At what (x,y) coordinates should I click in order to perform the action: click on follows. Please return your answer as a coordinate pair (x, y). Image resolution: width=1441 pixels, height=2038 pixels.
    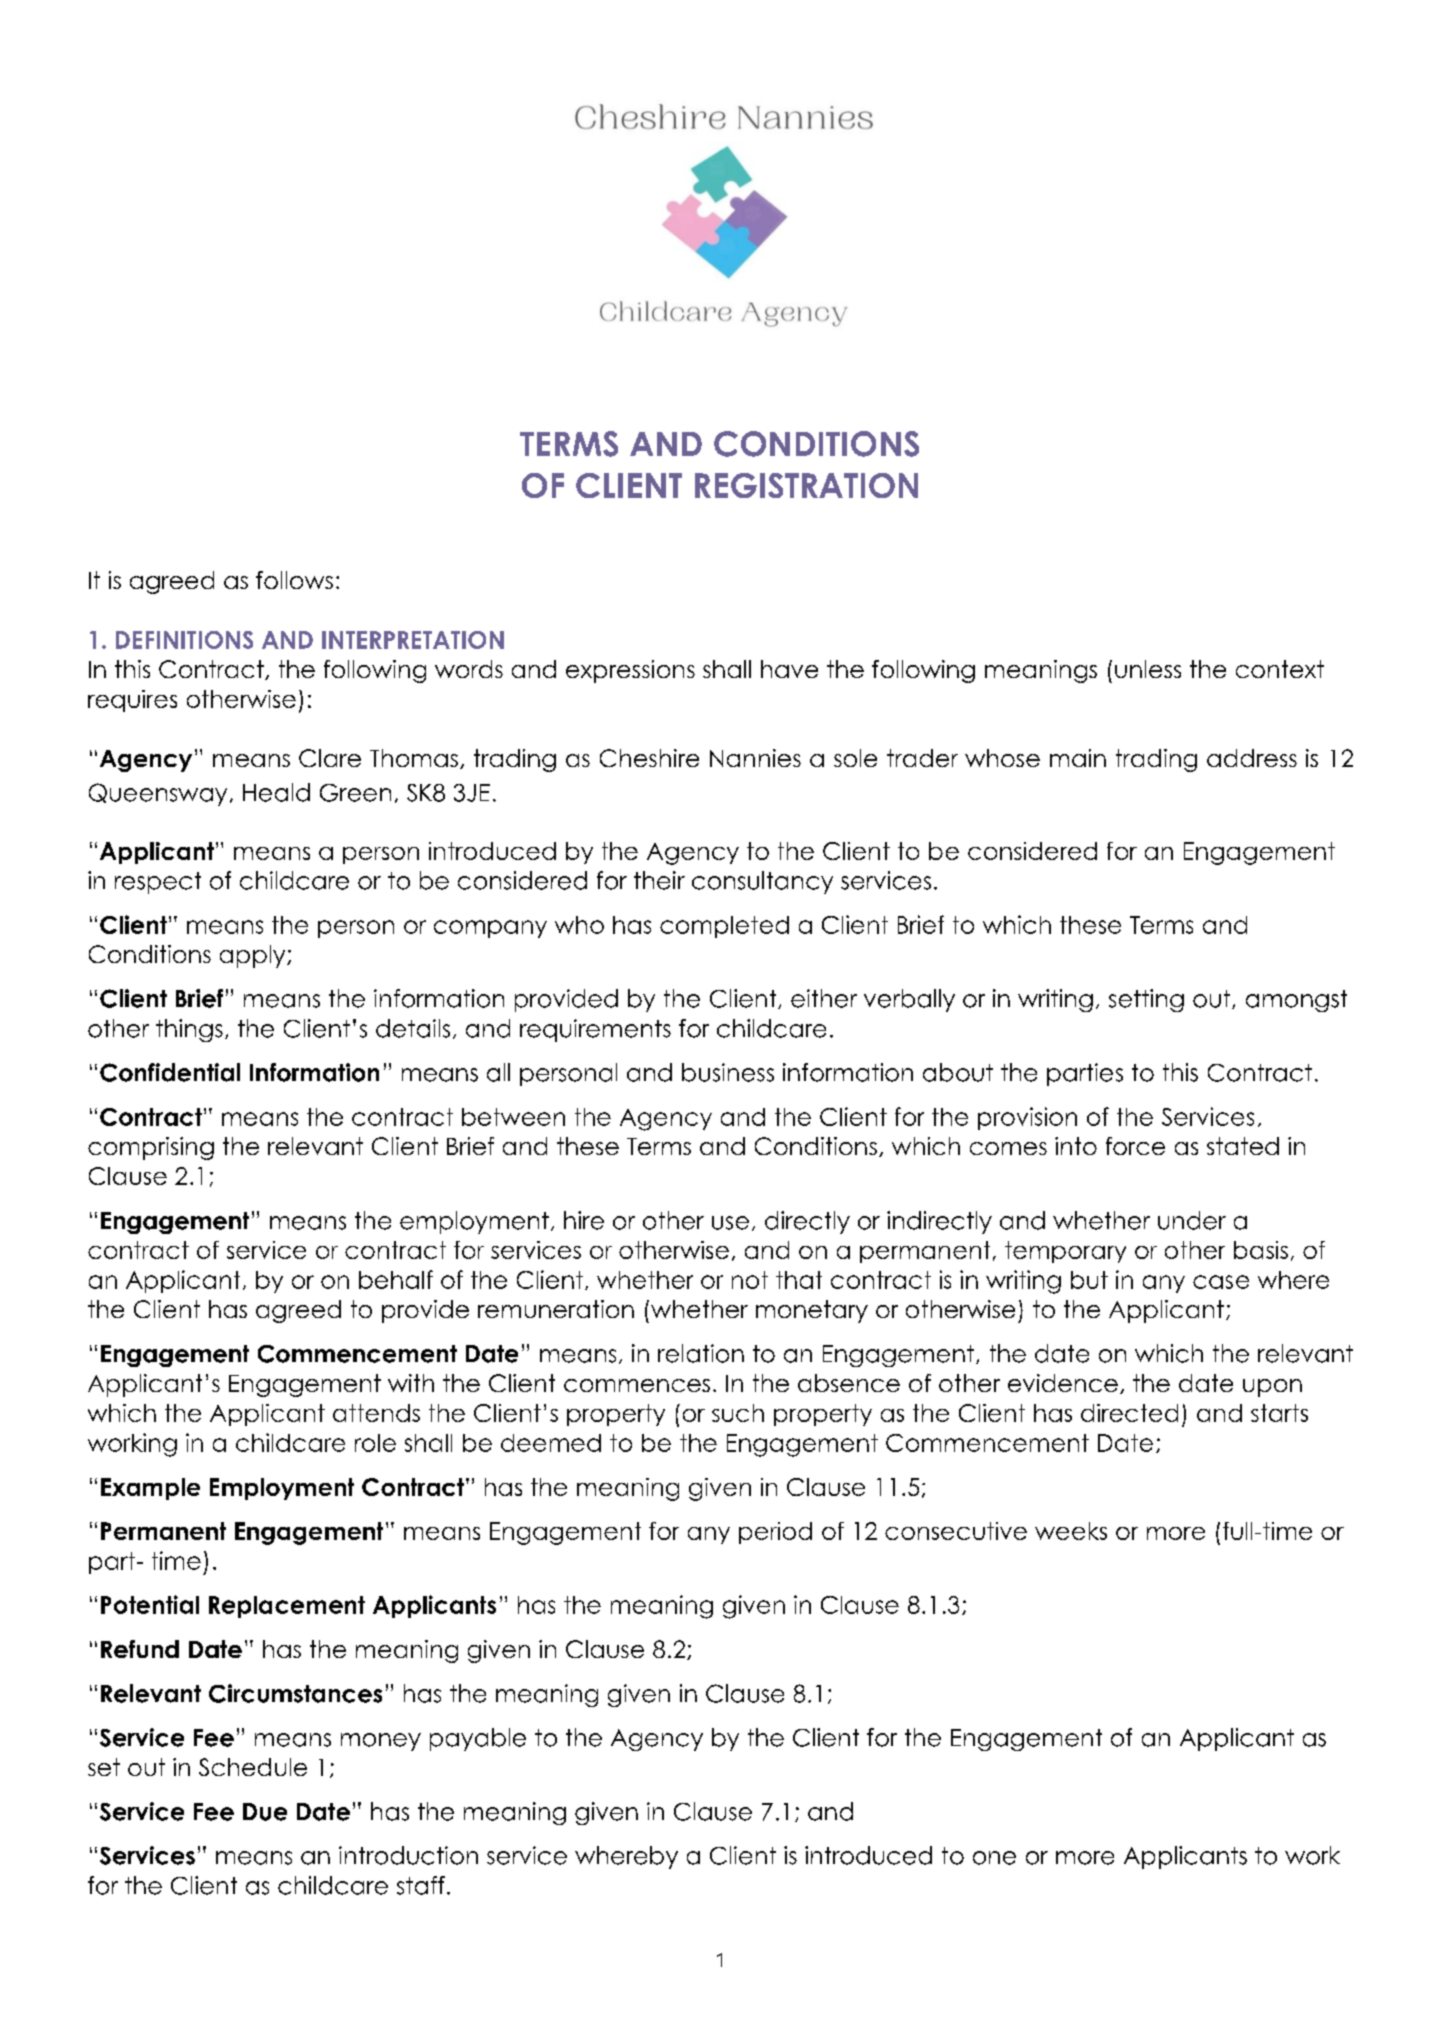
    Looking at the image, I should click on (294, 580).
